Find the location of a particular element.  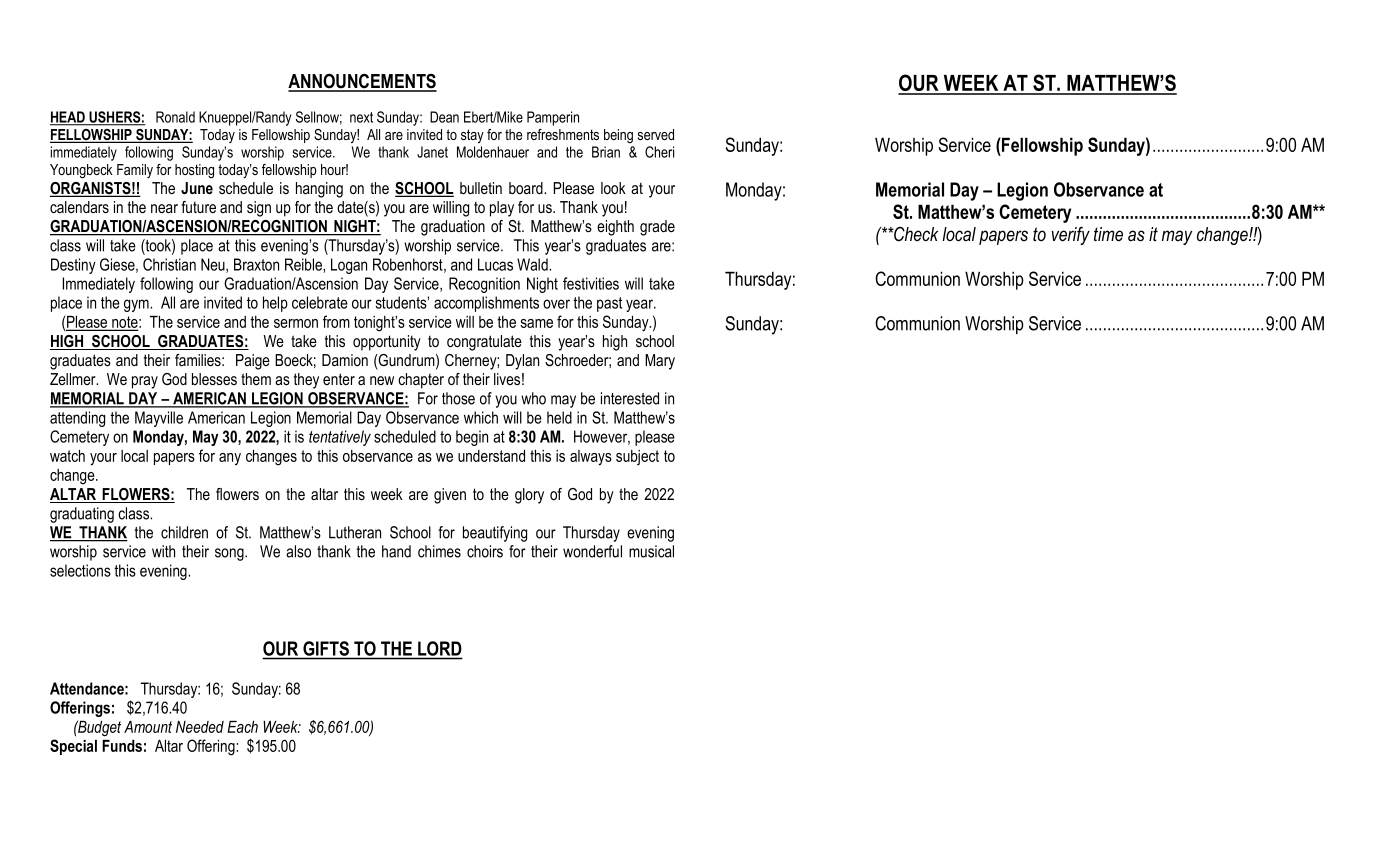

wonderful is located at coordinates (592, 551).
